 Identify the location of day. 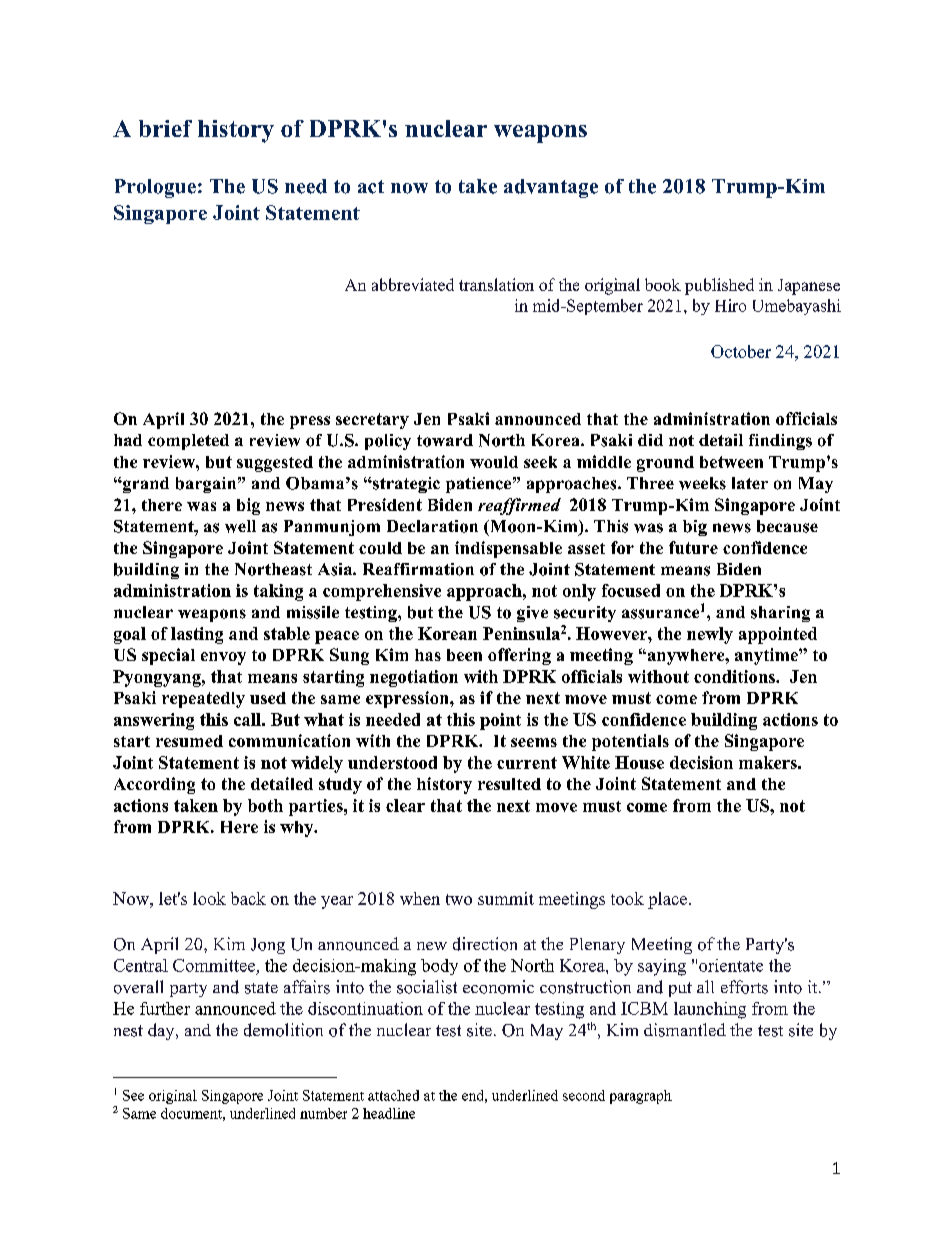
(162, 1031).
